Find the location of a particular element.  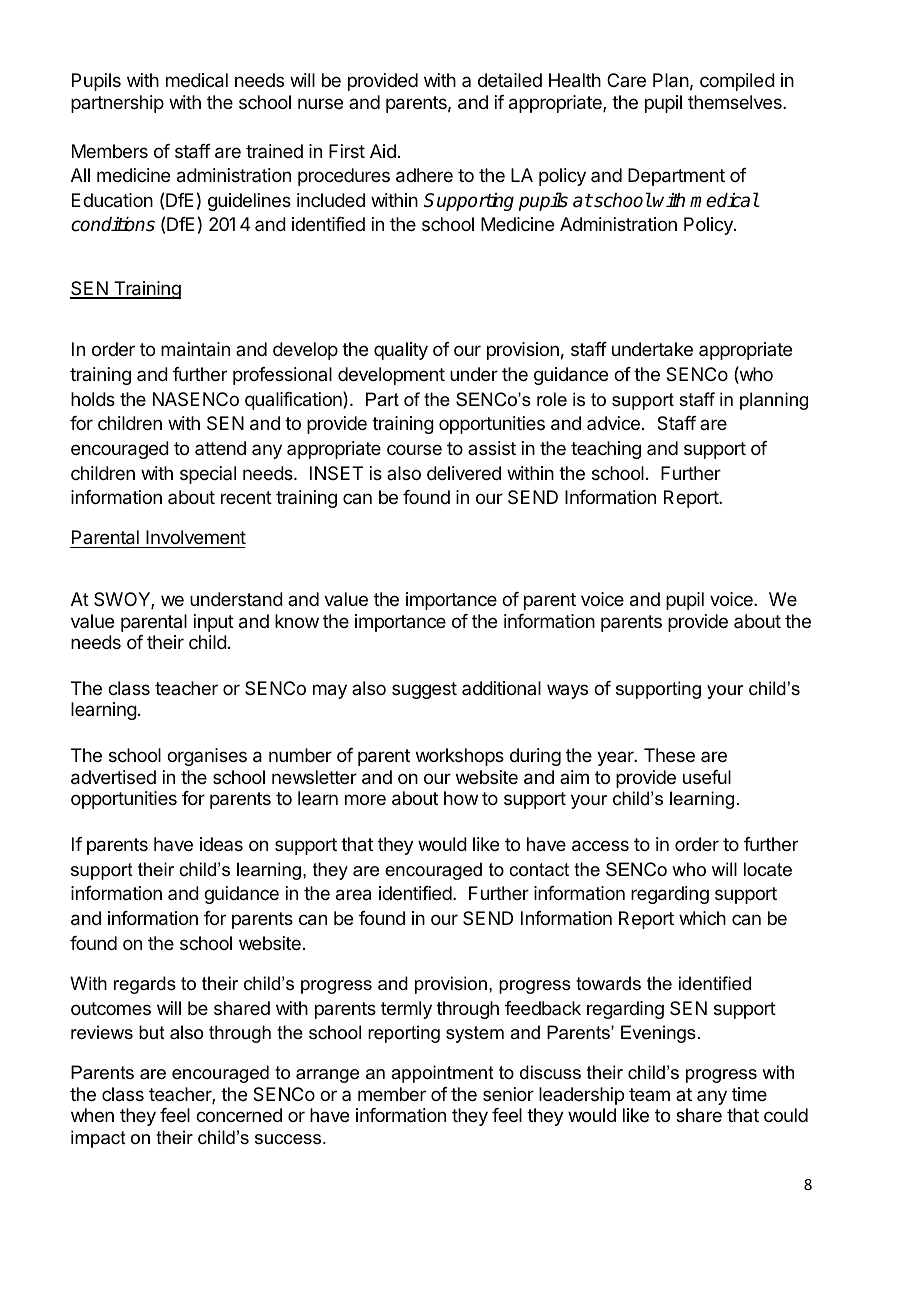

when is located at coordinates (92, 1115).
